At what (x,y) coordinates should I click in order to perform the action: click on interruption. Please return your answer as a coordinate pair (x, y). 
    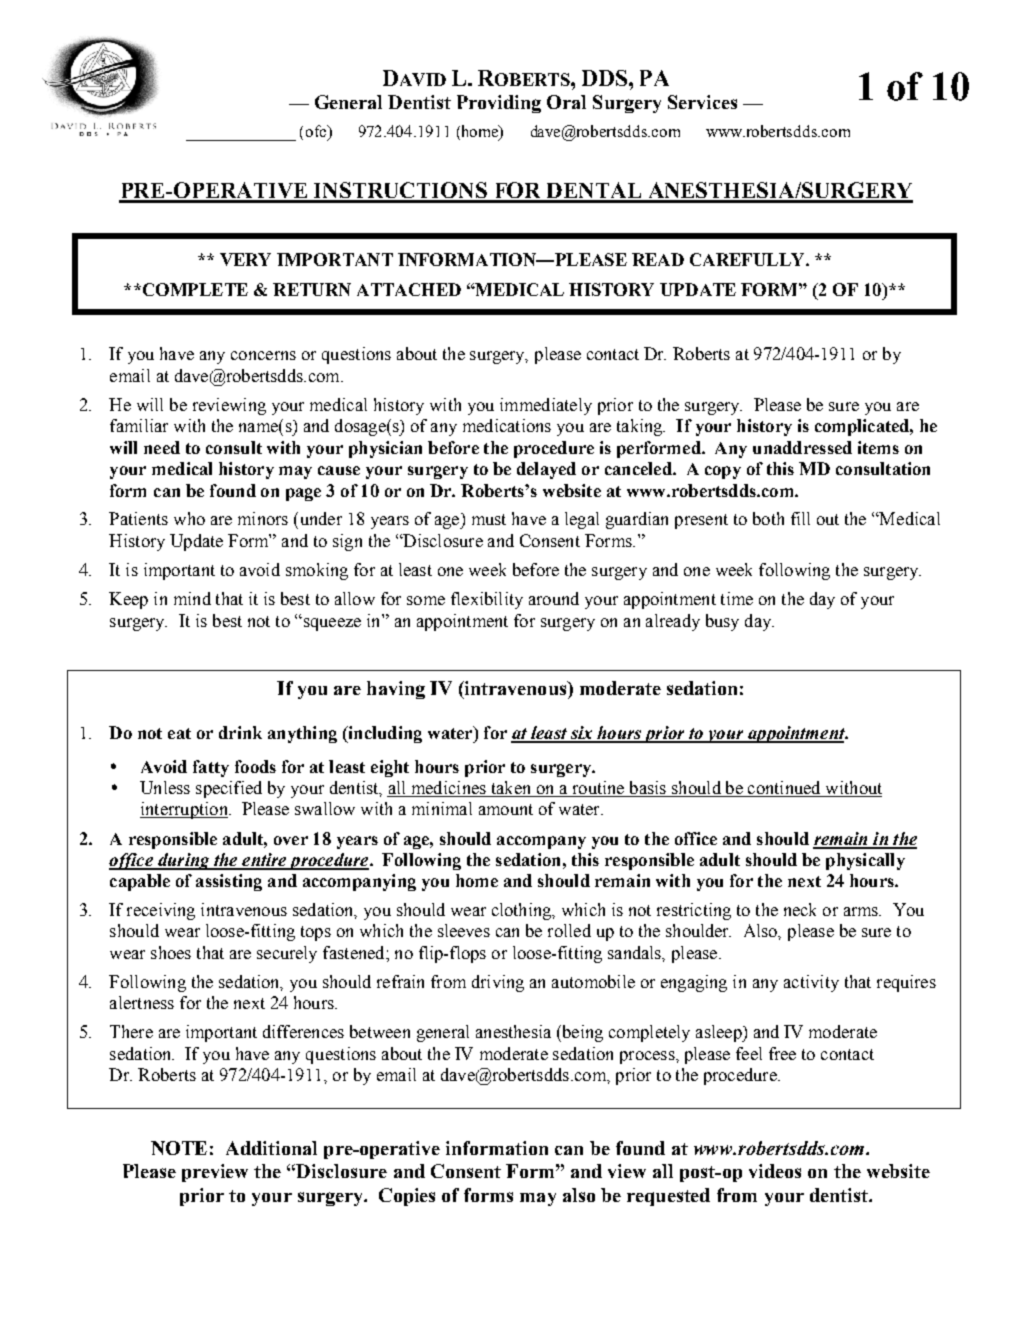
    Looking at the image, I should click on (185, 810).
